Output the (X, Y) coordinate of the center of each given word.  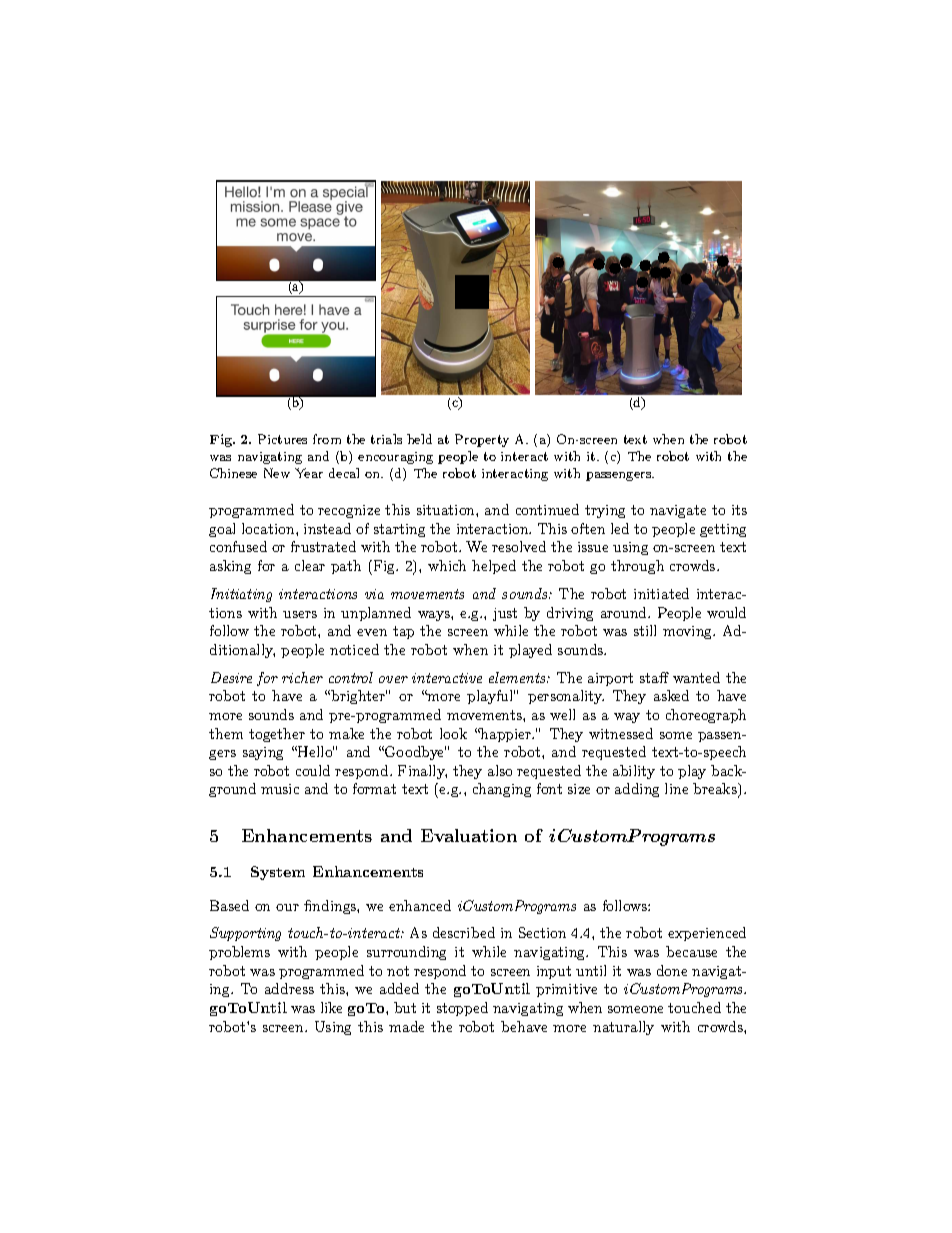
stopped (462, 1009)
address (289, 988)
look (453, 733)
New (277, 473)
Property (482, 440)
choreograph (706, 716)
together (277, 735)
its (739, 510)
